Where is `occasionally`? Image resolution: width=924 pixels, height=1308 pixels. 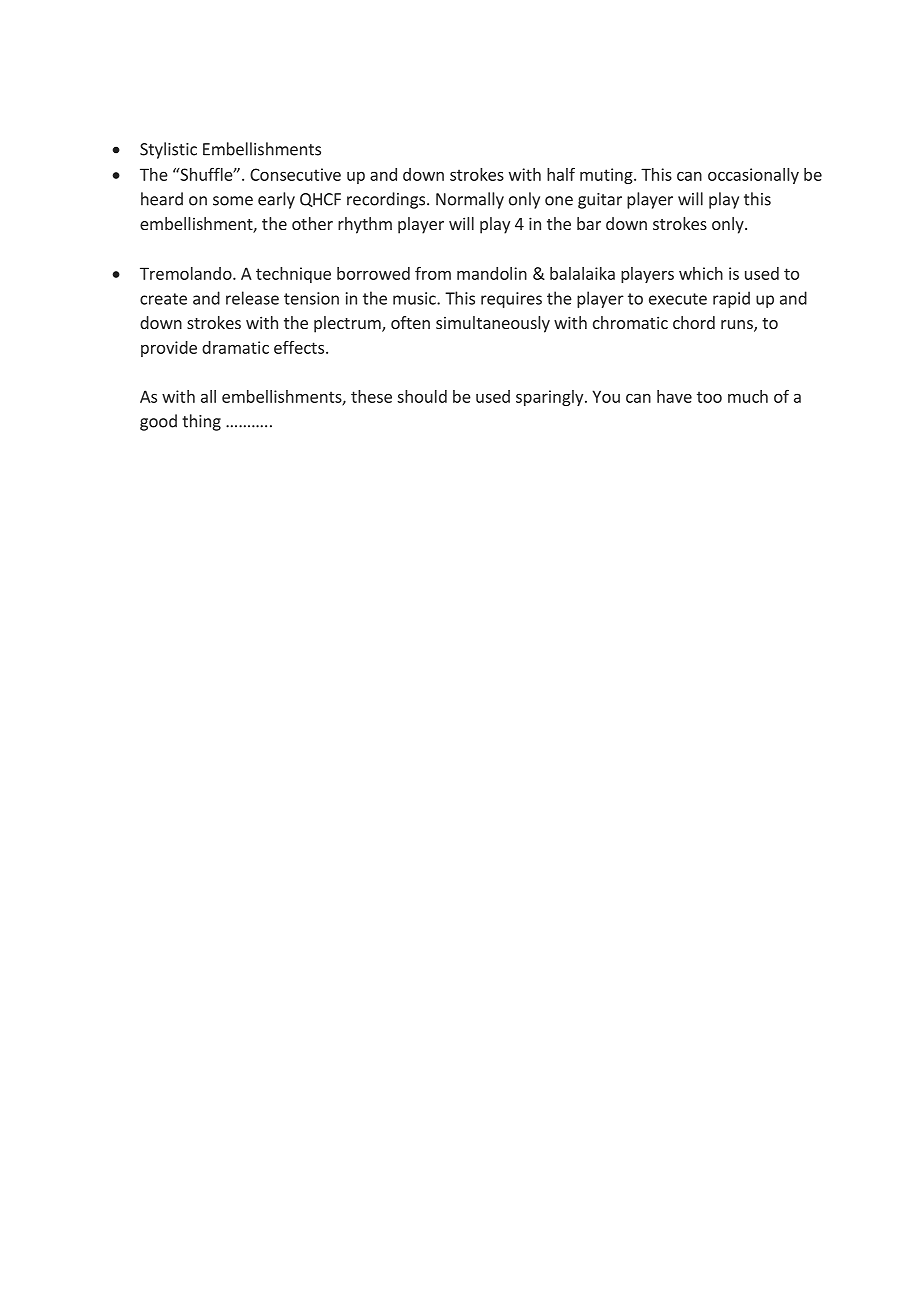 occasionally is located at coordinates (753, 176).
